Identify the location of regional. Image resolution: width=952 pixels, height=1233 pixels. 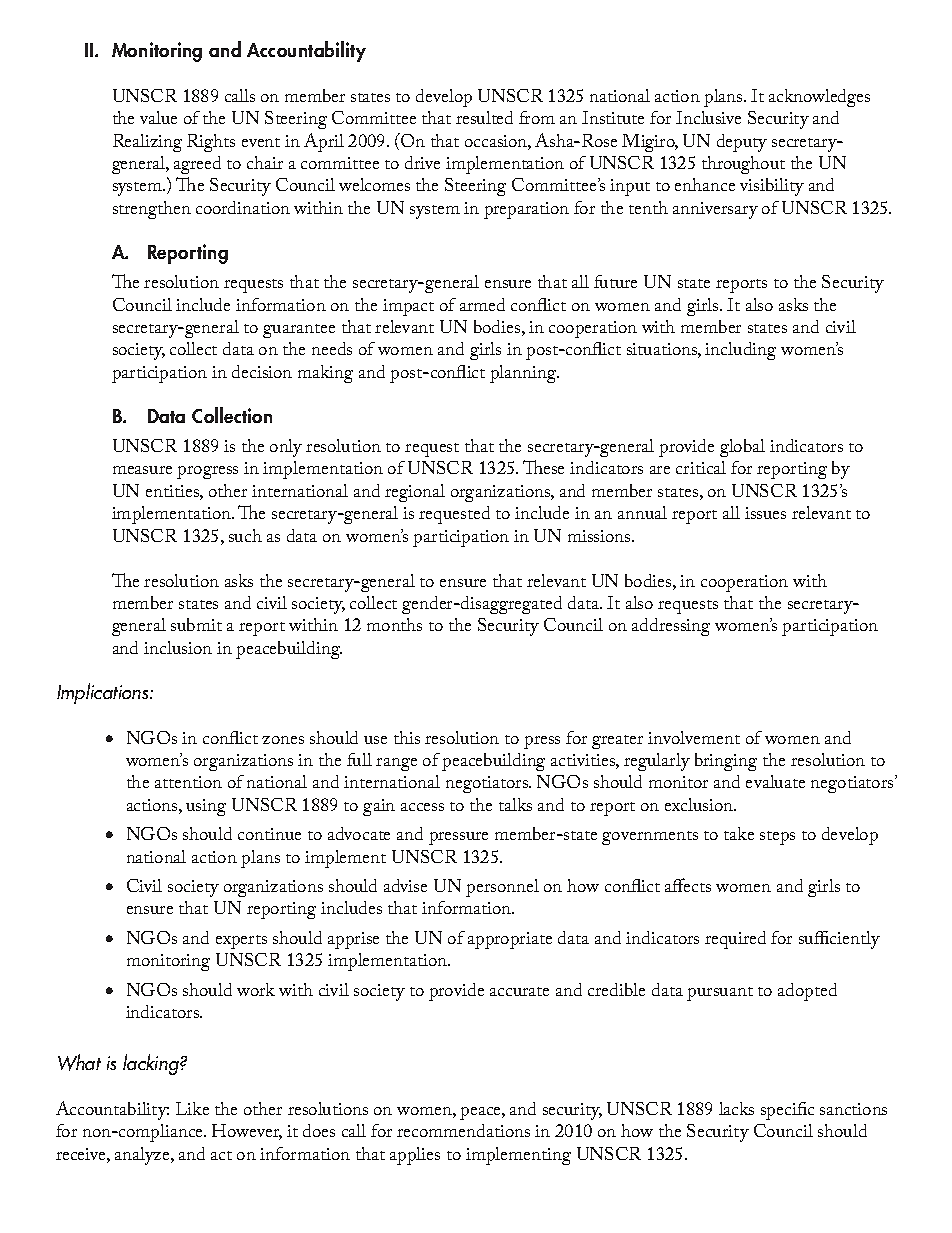
(415, 493).
